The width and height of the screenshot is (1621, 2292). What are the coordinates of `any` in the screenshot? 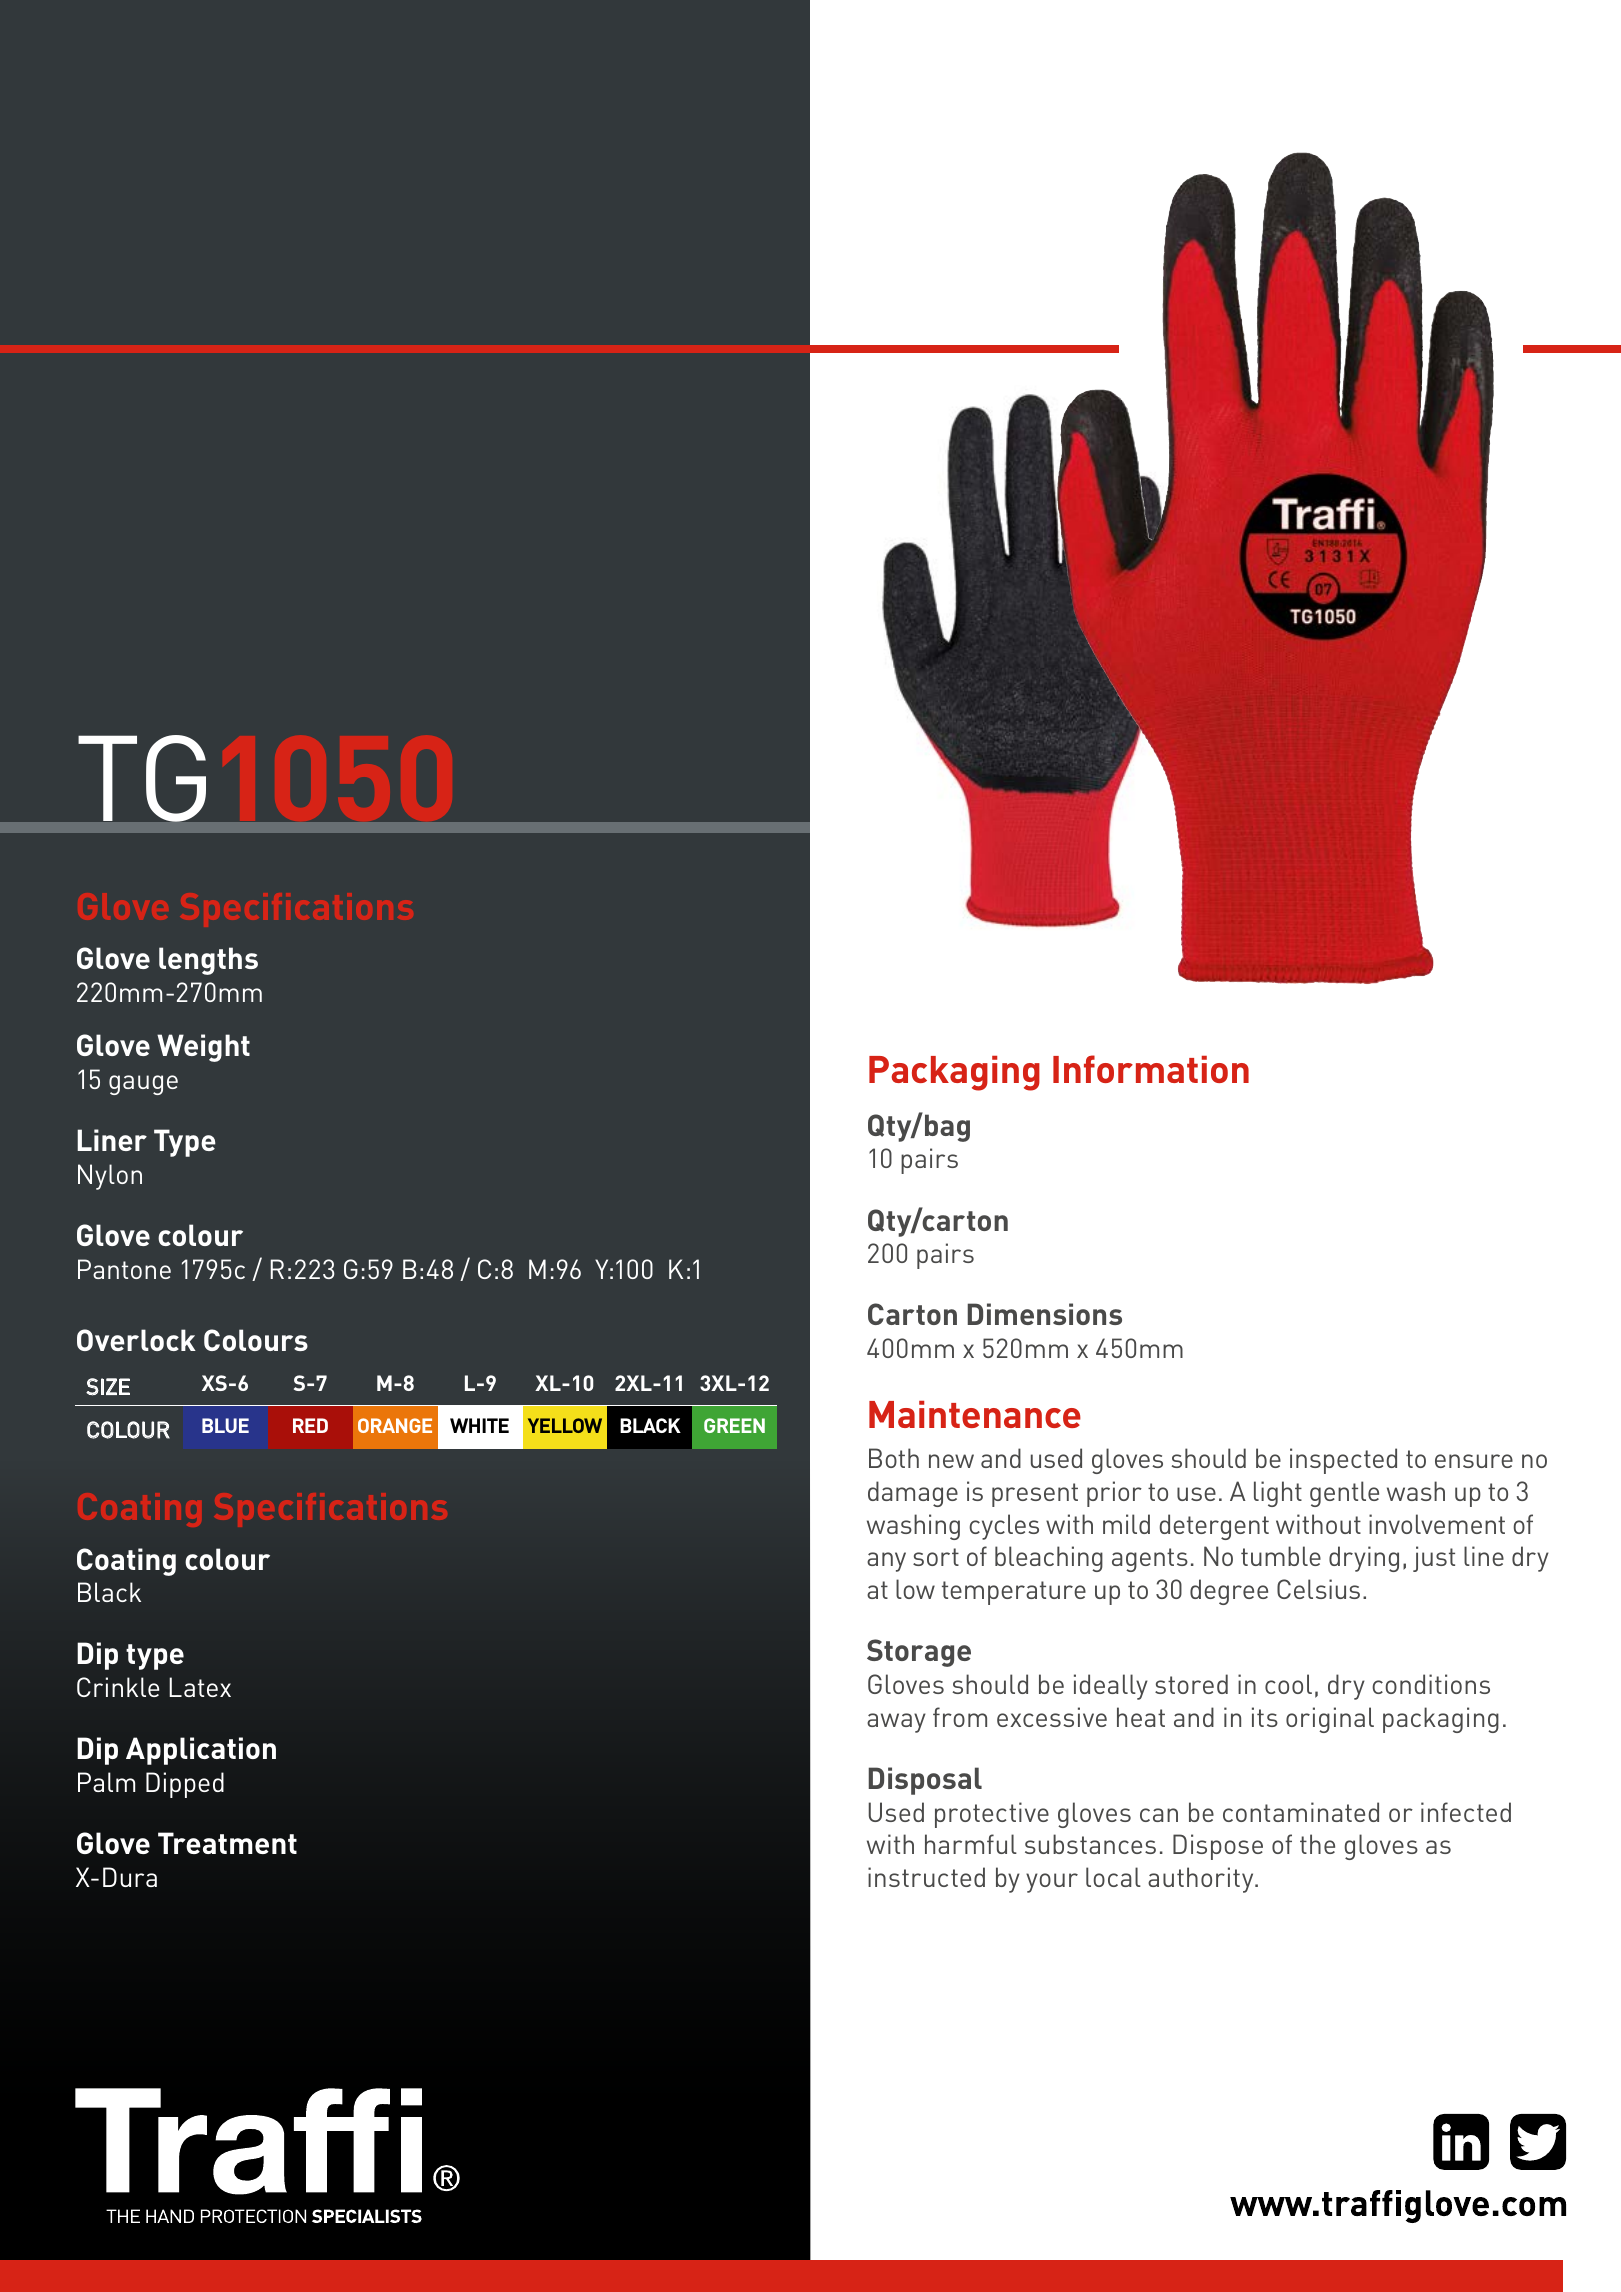 It's located at (886, 1562).
